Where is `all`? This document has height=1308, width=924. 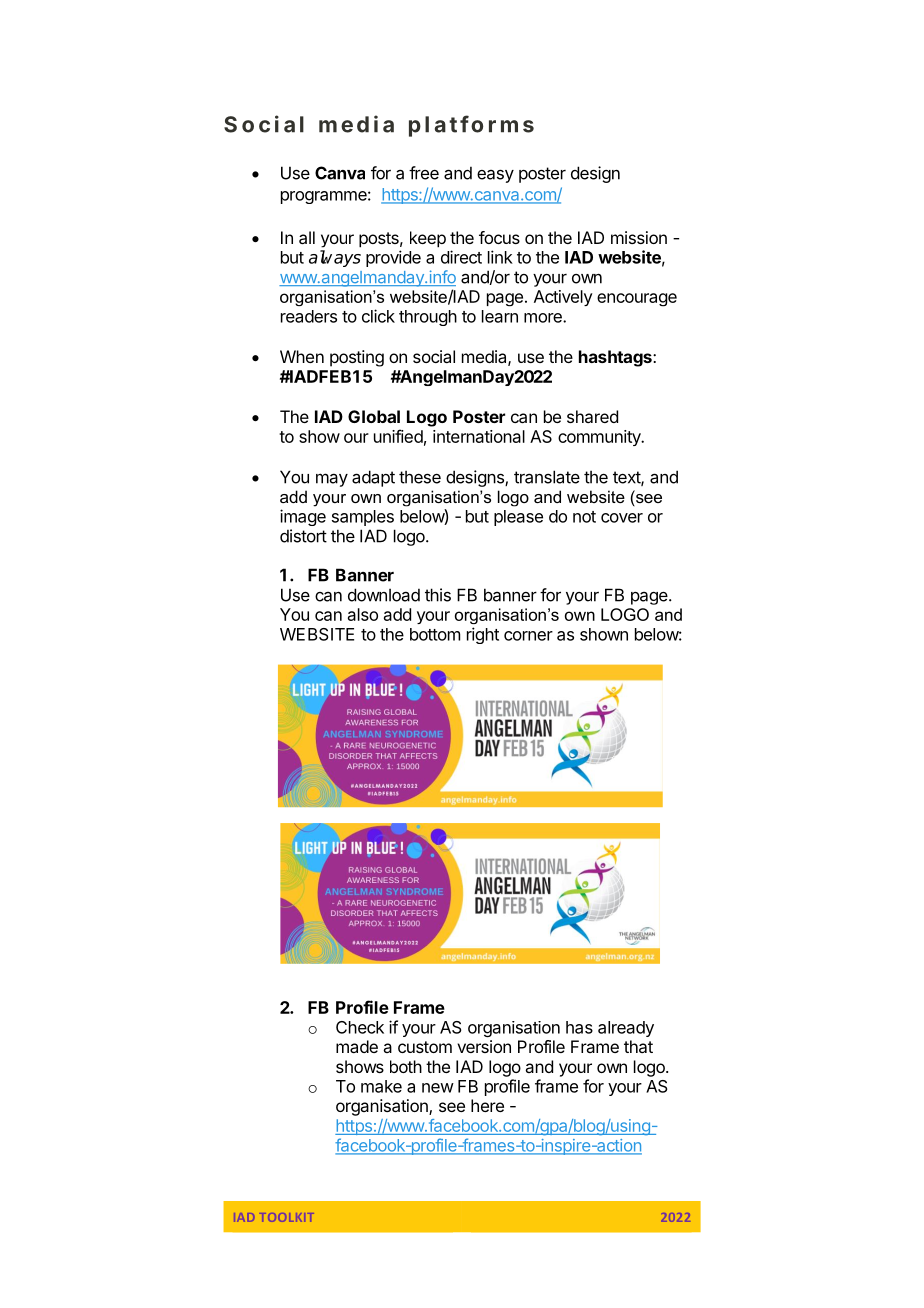 all is located at coordinates (307, 237).
